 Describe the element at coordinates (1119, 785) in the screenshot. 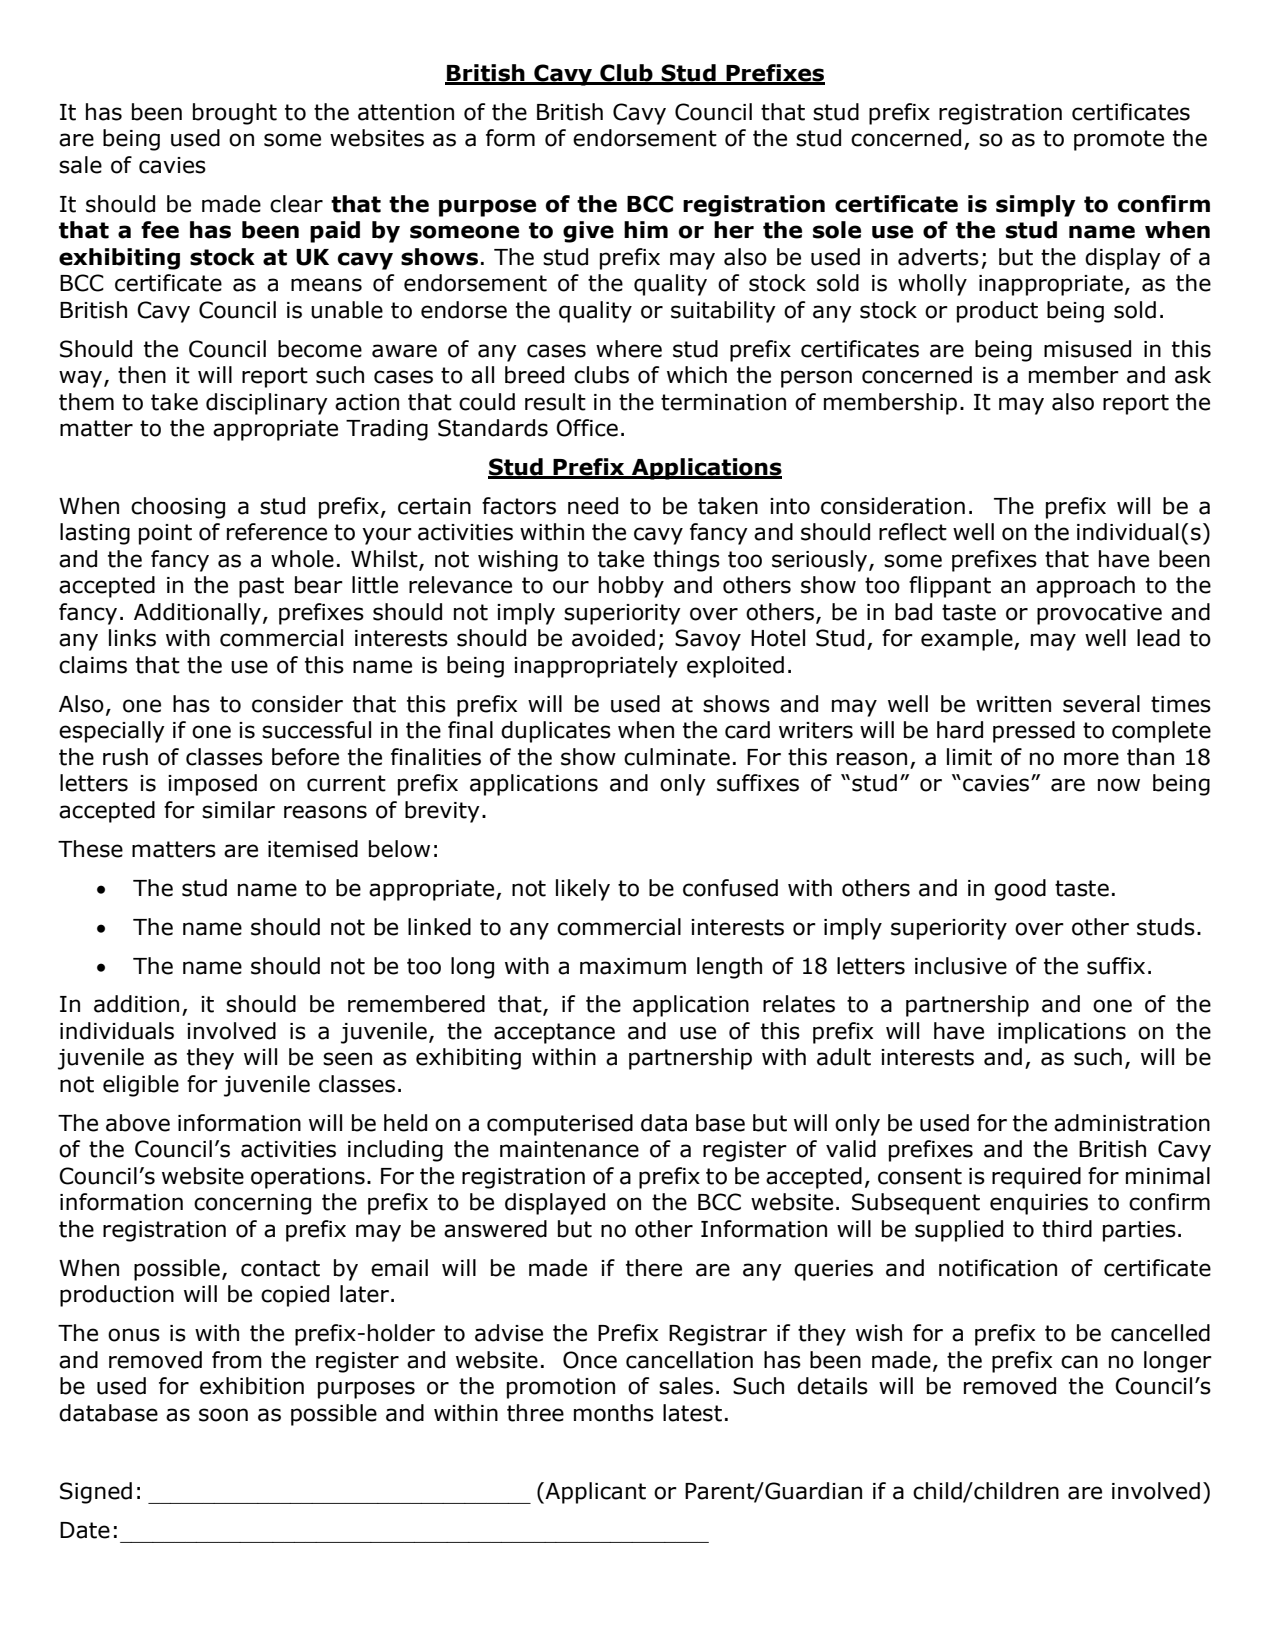

I see `now` at that location.
